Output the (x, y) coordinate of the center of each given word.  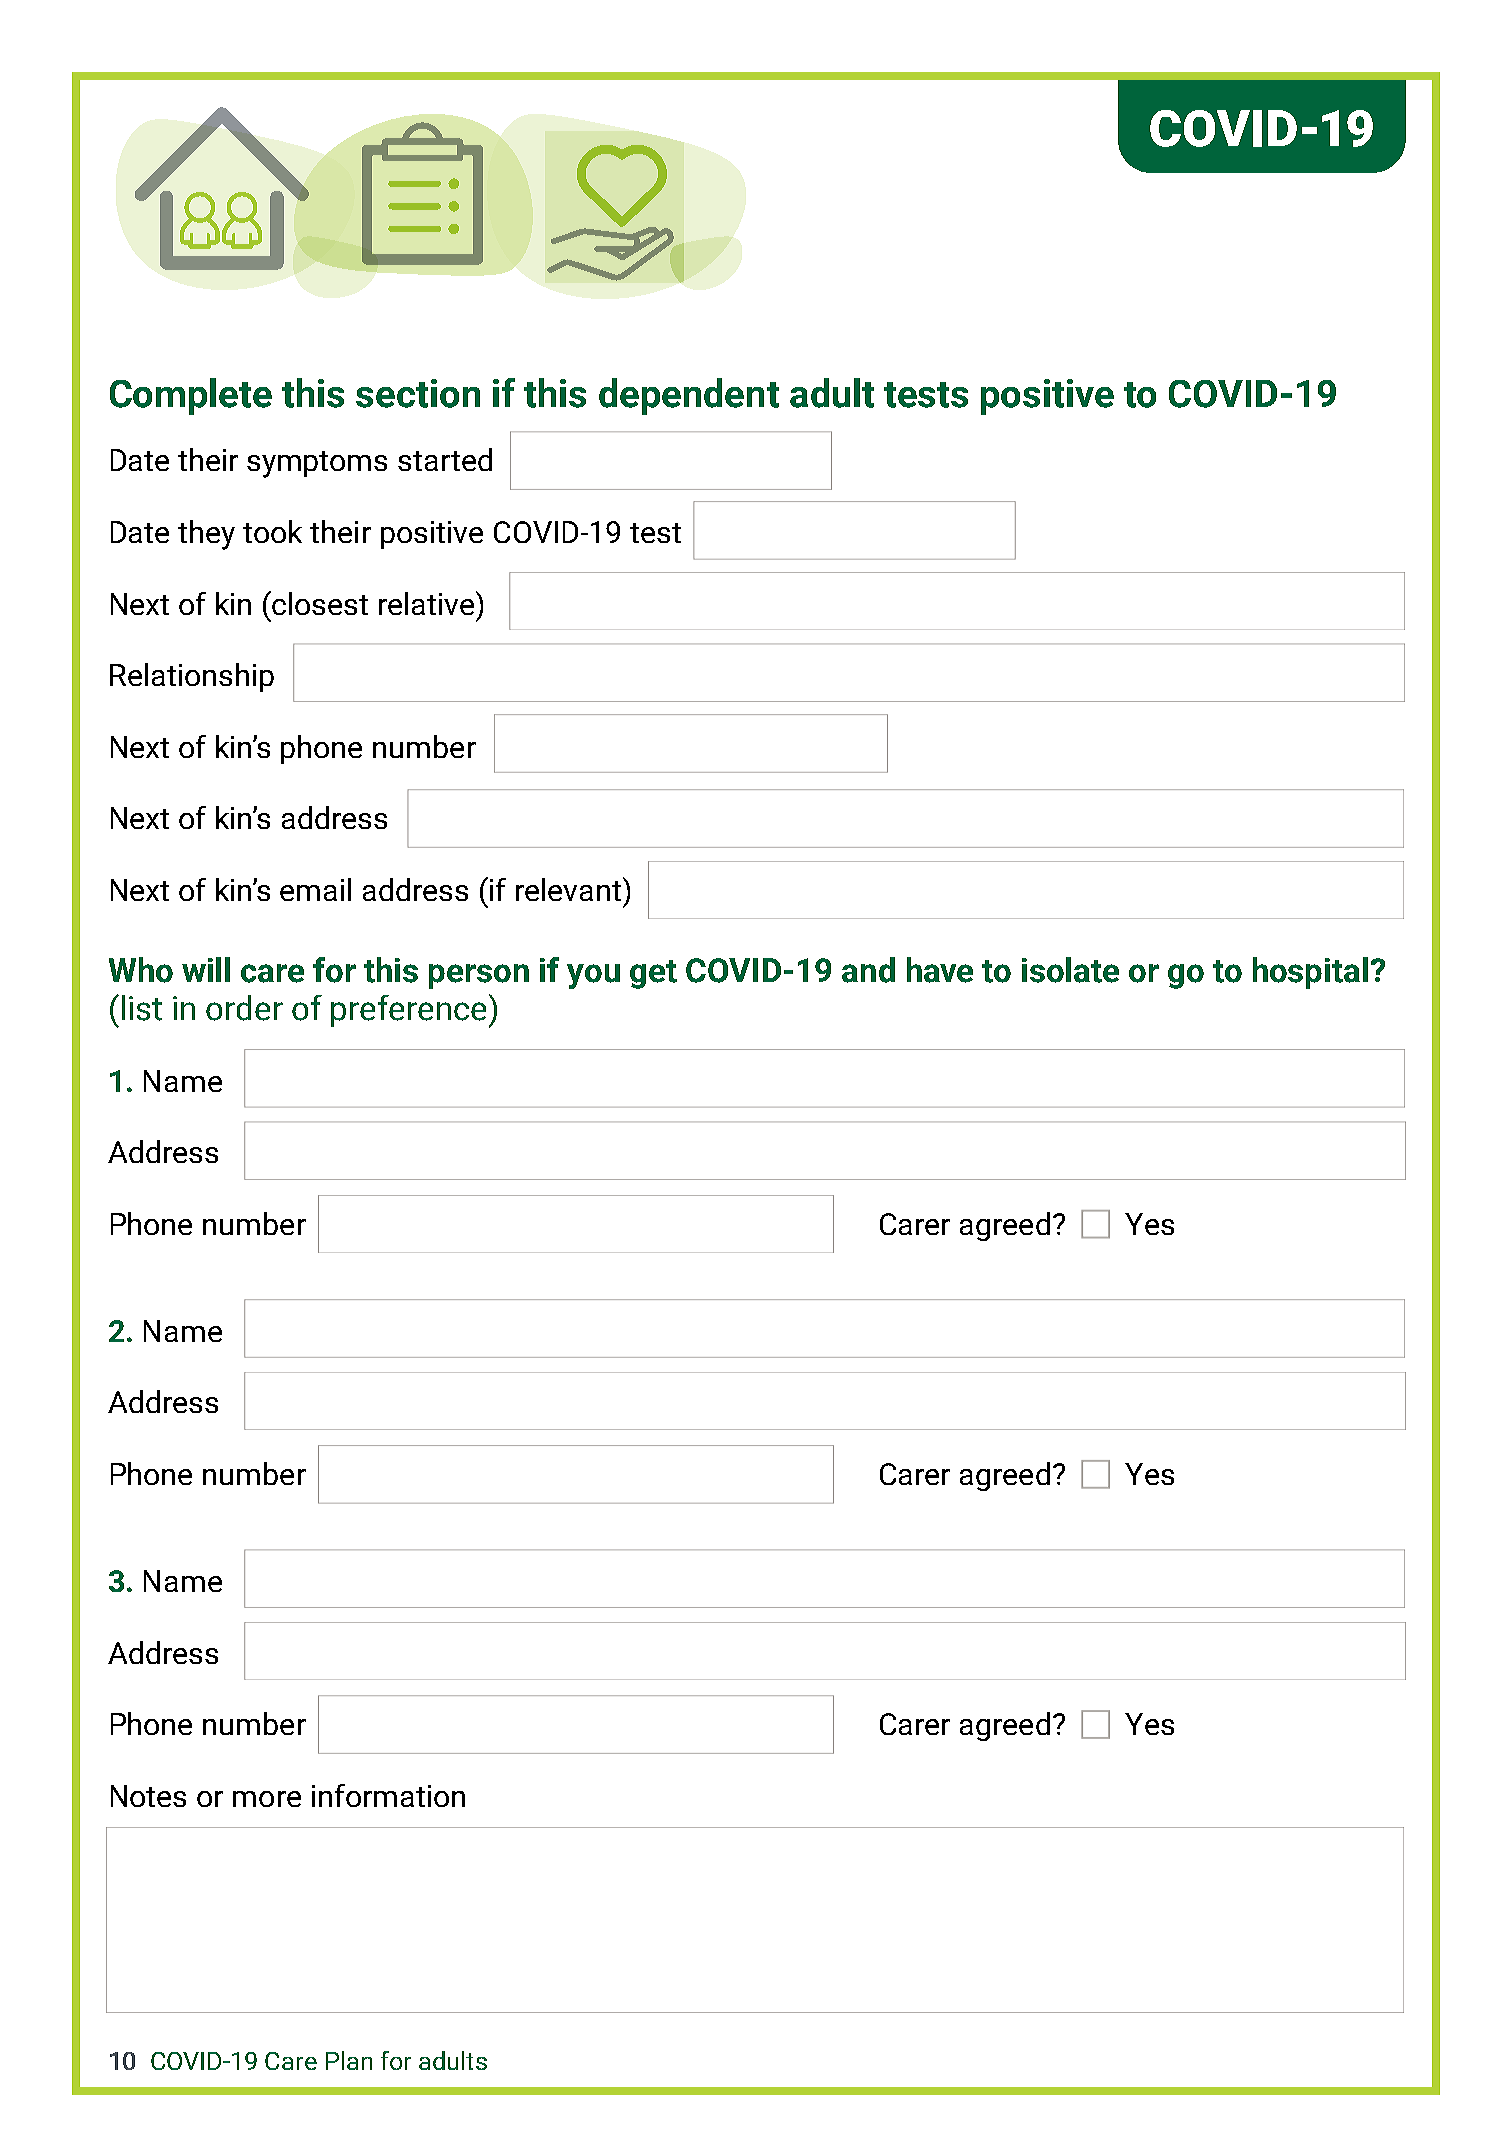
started (445, 459)
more (267, 1799)
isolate (1070, 970)
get (653, 974)
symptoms (317, 464)
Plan (349, 2060)
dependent (689, 396)
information (388, 1795)
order (244, 1008)
